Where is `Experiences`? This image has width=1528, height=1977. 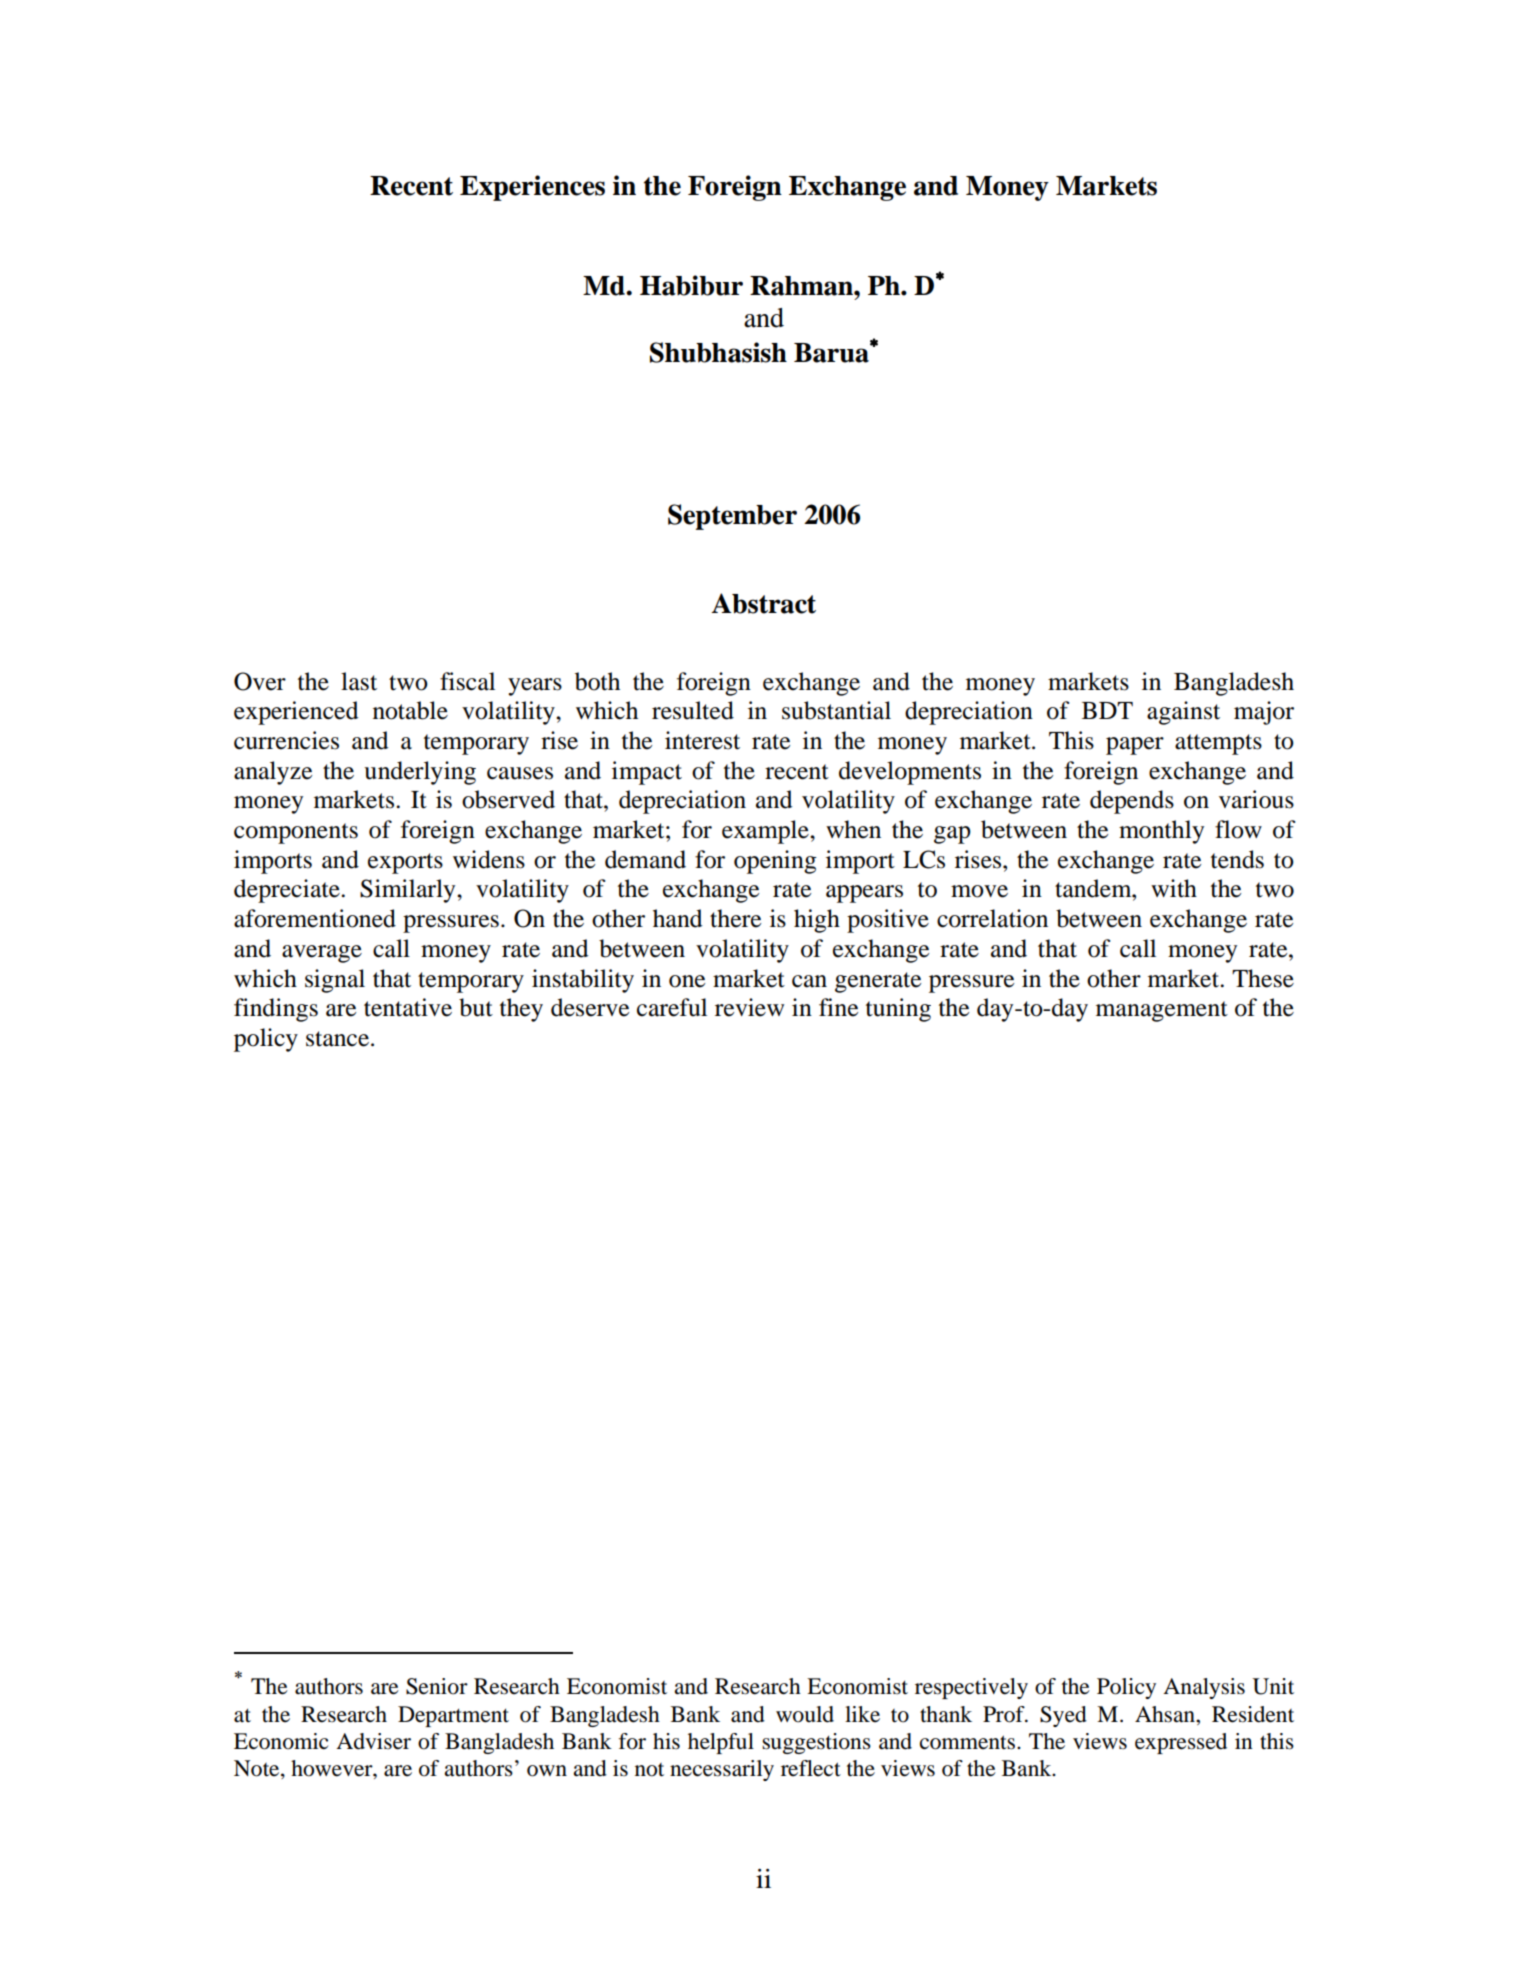 Experiences is located at coordinates (532, 188).
